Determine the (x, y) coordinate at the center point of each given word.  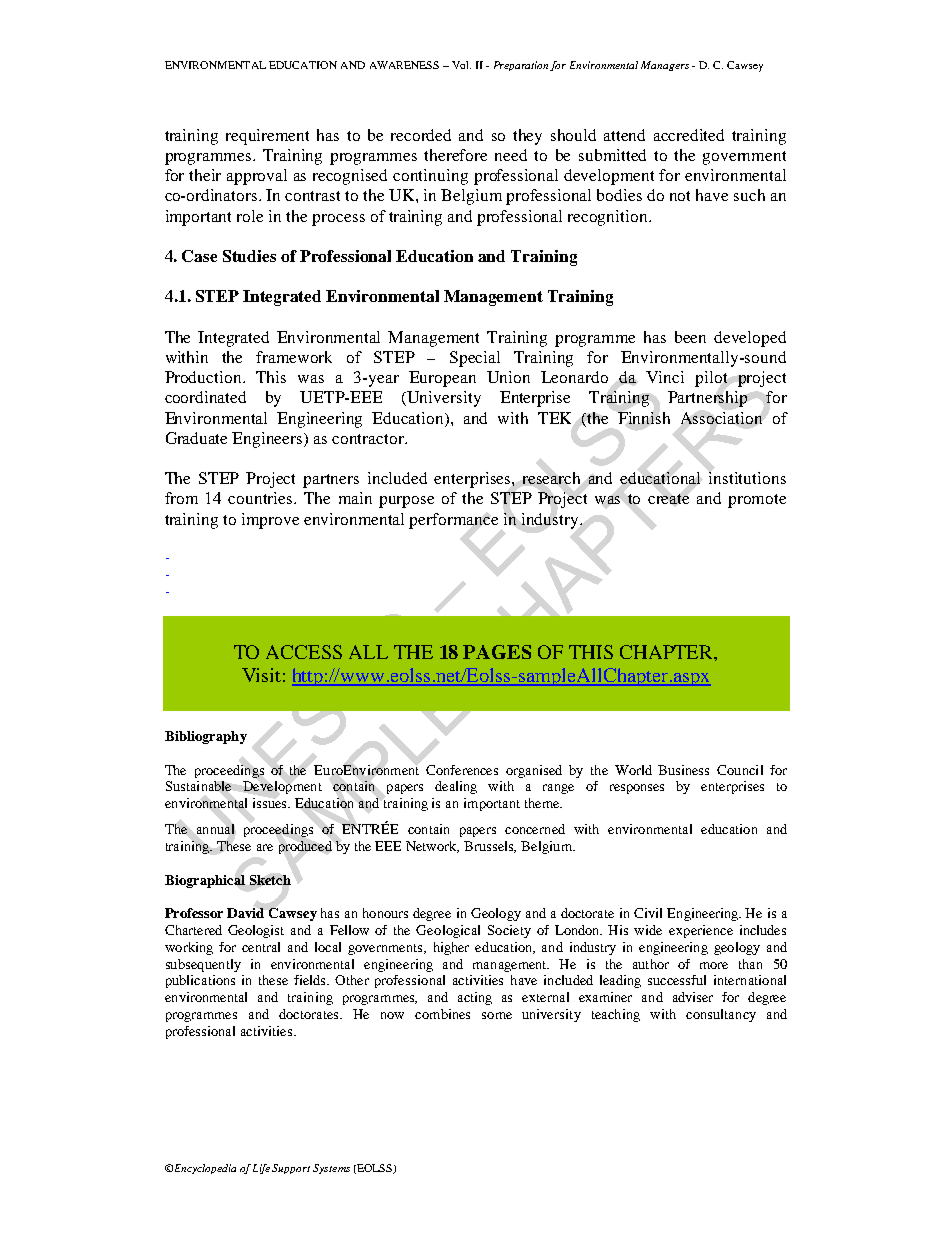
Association (721, 418)
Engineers (268, 440)
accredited (689, 135)
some (497, 1015)
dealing (456, 787)
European (442, 379)
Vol (461, 65)
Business (683, 770)
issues (271, 803)
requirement (267, 137)
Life (261, 1169)
